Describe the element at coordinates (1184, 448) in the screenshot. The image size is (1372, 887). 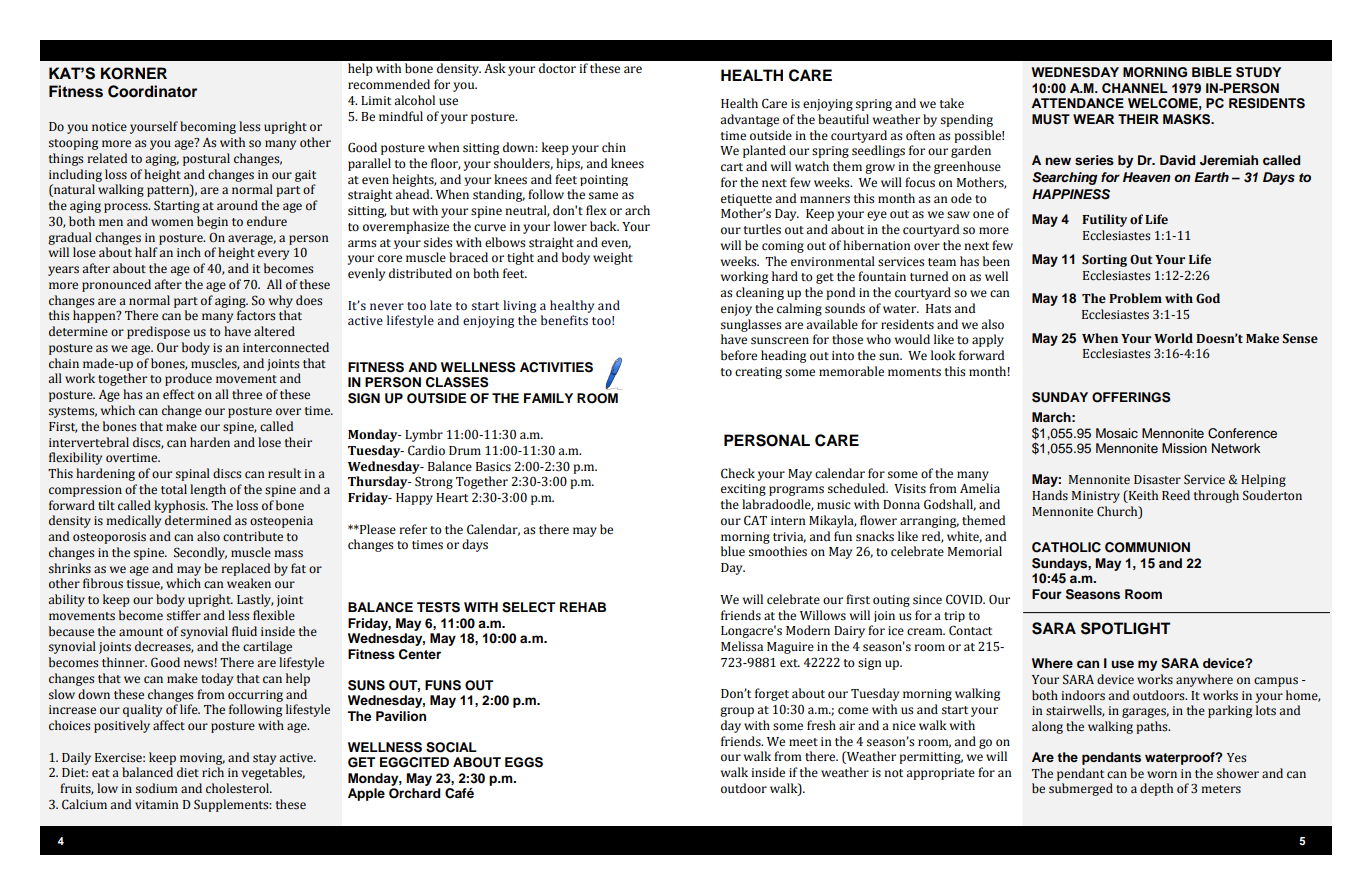
I see `Mission` at that location.
